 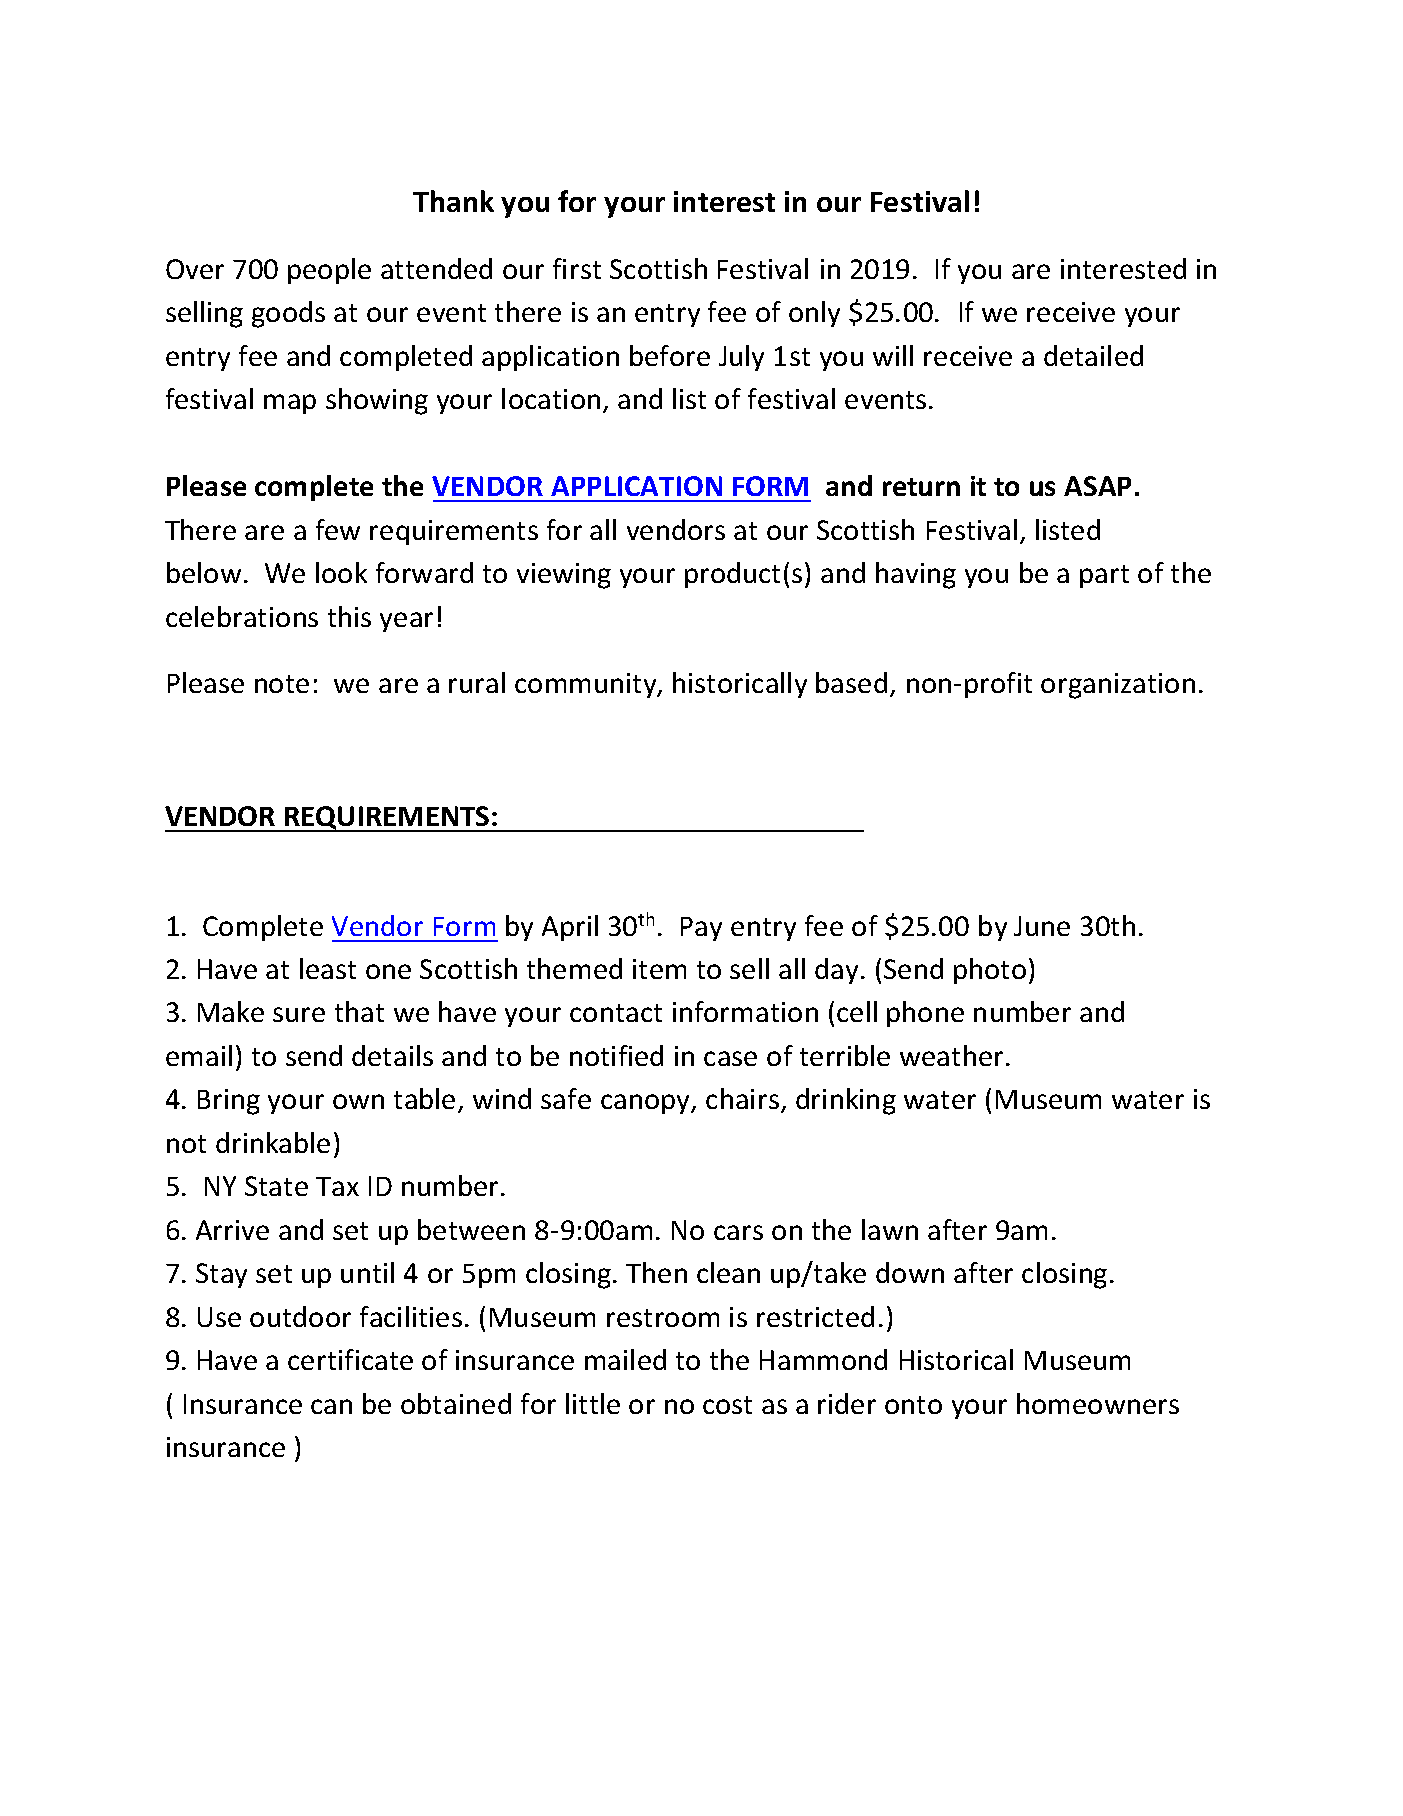 I want to click on first, so click(x=577, y=268).
